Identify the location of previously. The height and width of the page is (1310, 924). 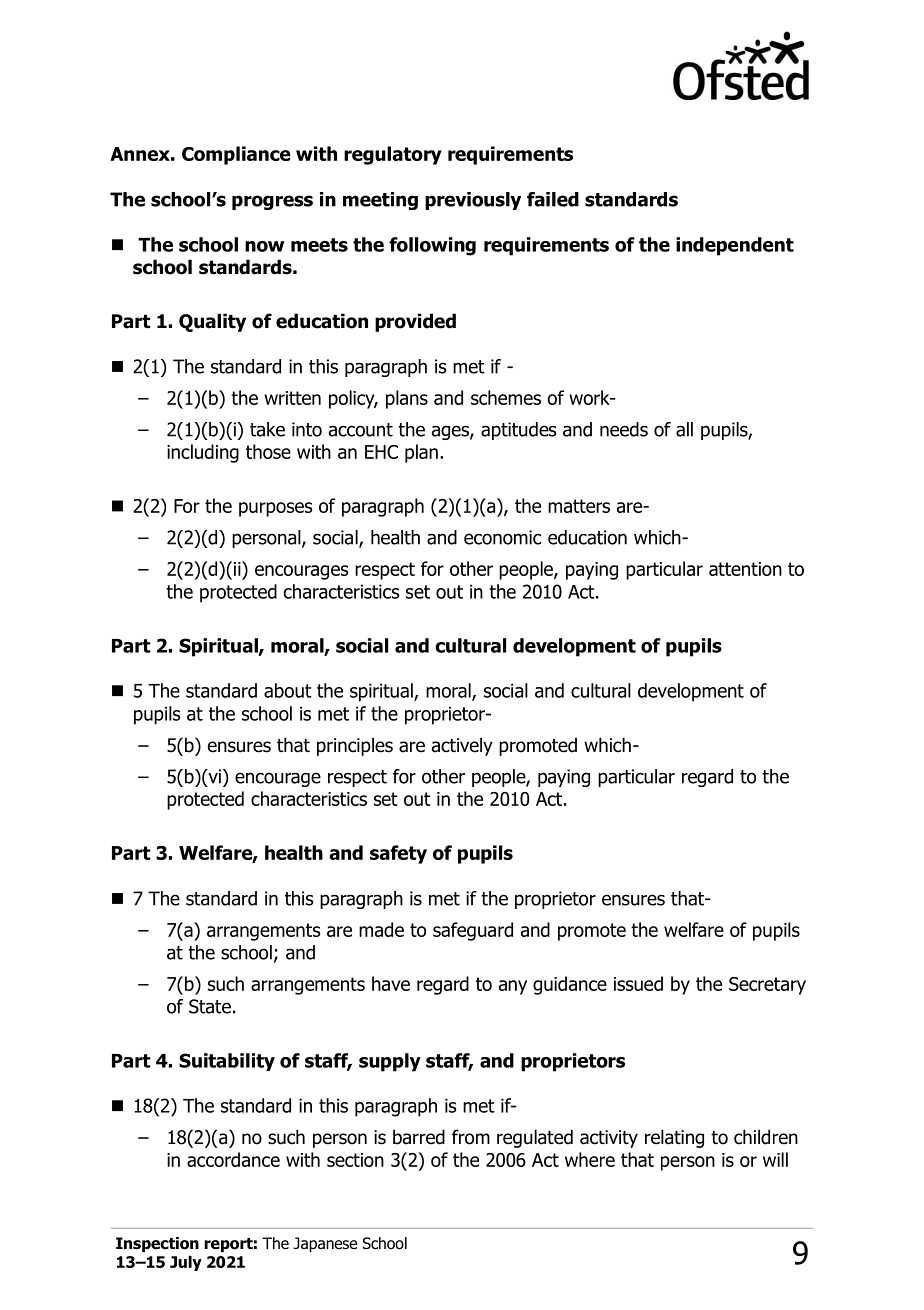
(473, 201).
